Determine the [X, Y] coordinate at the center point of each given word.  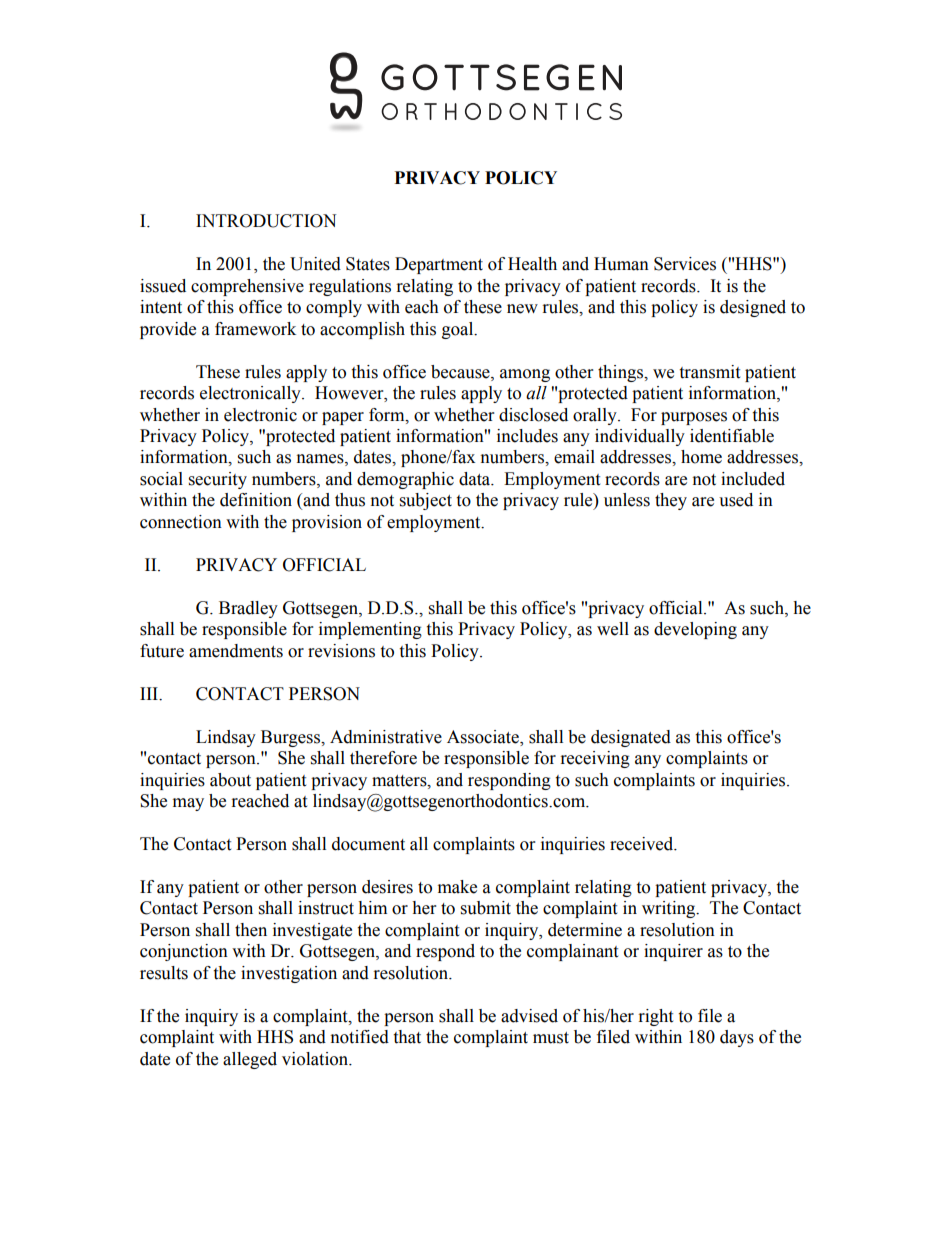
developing [695, 630]
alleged [250, 1060]
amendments [236, 651]
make [457, 887]
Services [685, 264]
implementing [370, 630]
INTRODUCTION [266, 221]
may [188, 804]
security [218, 480]
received [643, 844]
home [701, 457]
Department [439, 265]
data [476, 479]
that [407, 1037]
